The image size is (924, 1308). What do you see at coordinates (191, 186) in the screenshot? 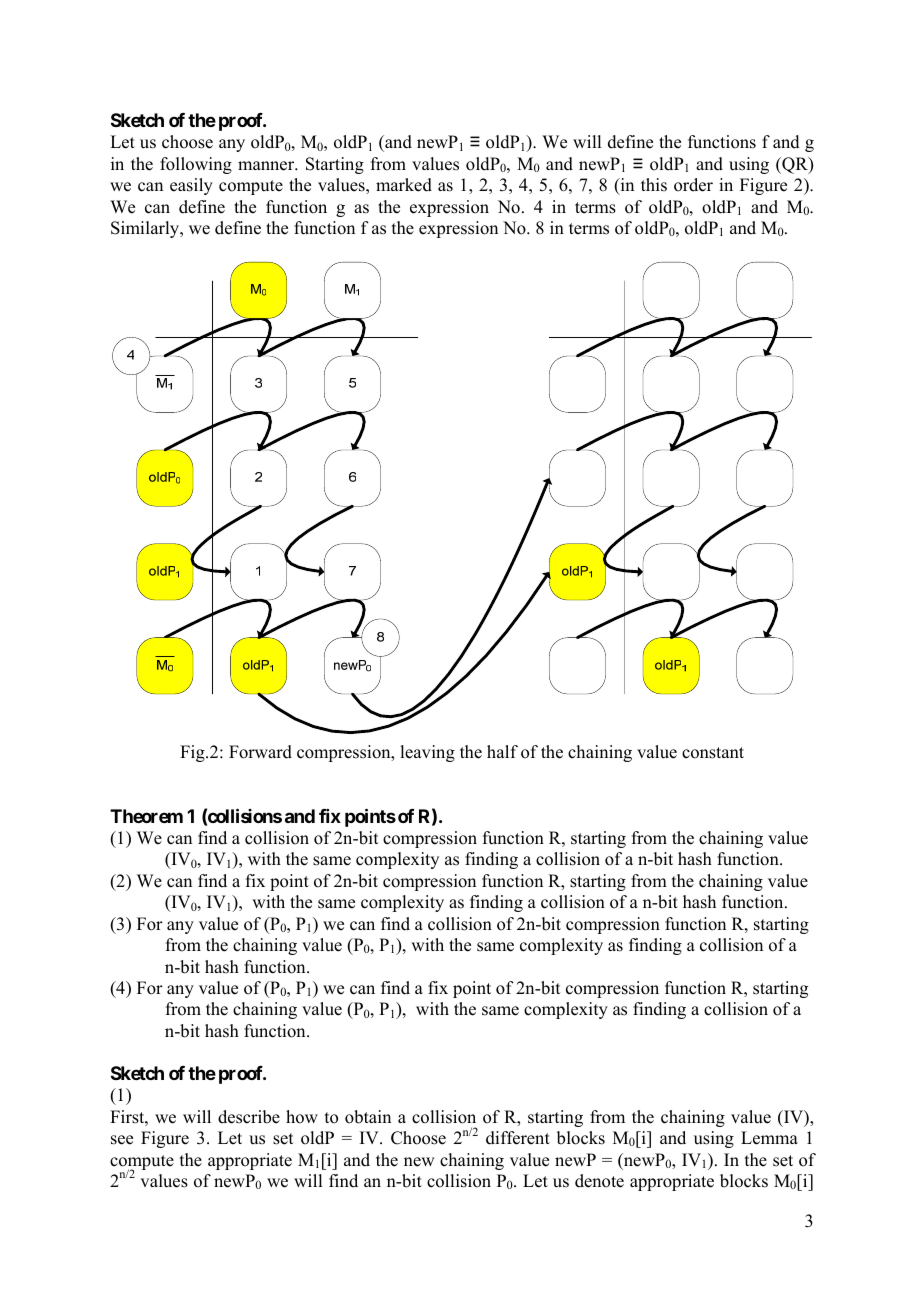
I see `easily` at bounding box center [191, 186].
